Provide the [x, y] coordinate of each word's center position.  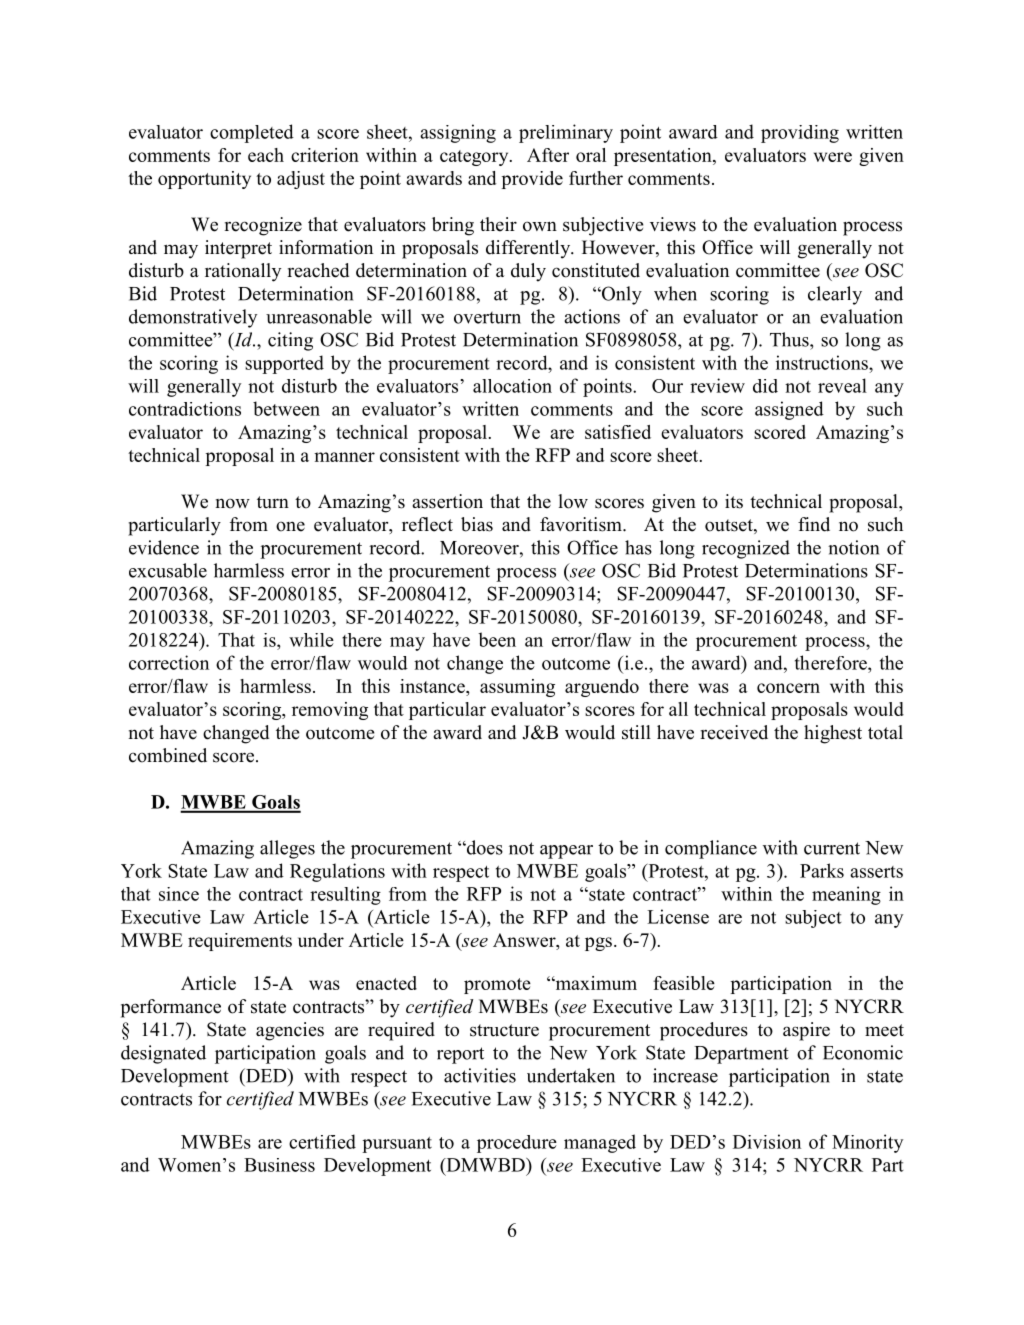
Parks [822, 870]
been [497, 639]
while [311, 640]
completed [252, 133]
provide [532, 180]
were [833, 157]
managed [600, 1143]
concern [788, 688]
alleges [287, 849]
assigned [789, 410]
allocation [512, 386]
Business [279, 1165]
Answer [525, 940]
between [286, 408]
